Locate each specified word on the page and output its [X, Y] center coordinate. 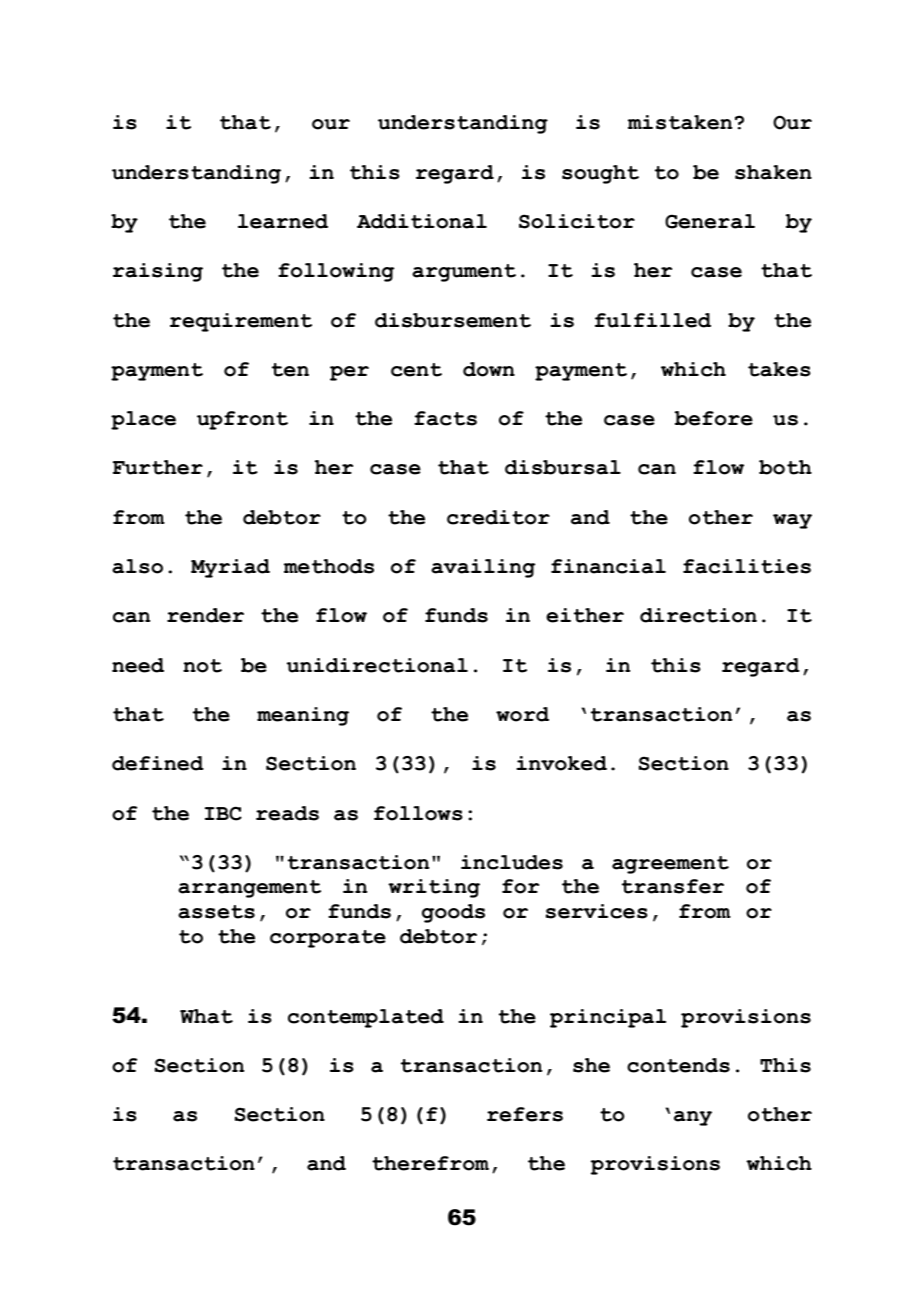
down [489, 369]
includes [512, 862]
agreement [670, 865]
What [206, 1016]
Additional [422, 221]
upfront [242, 420]
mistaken [680, 122]
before [714, 418]
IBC [223, 813]
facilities [747, 566]
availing [483, 568]
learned [283, 221]
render [205, 615]
